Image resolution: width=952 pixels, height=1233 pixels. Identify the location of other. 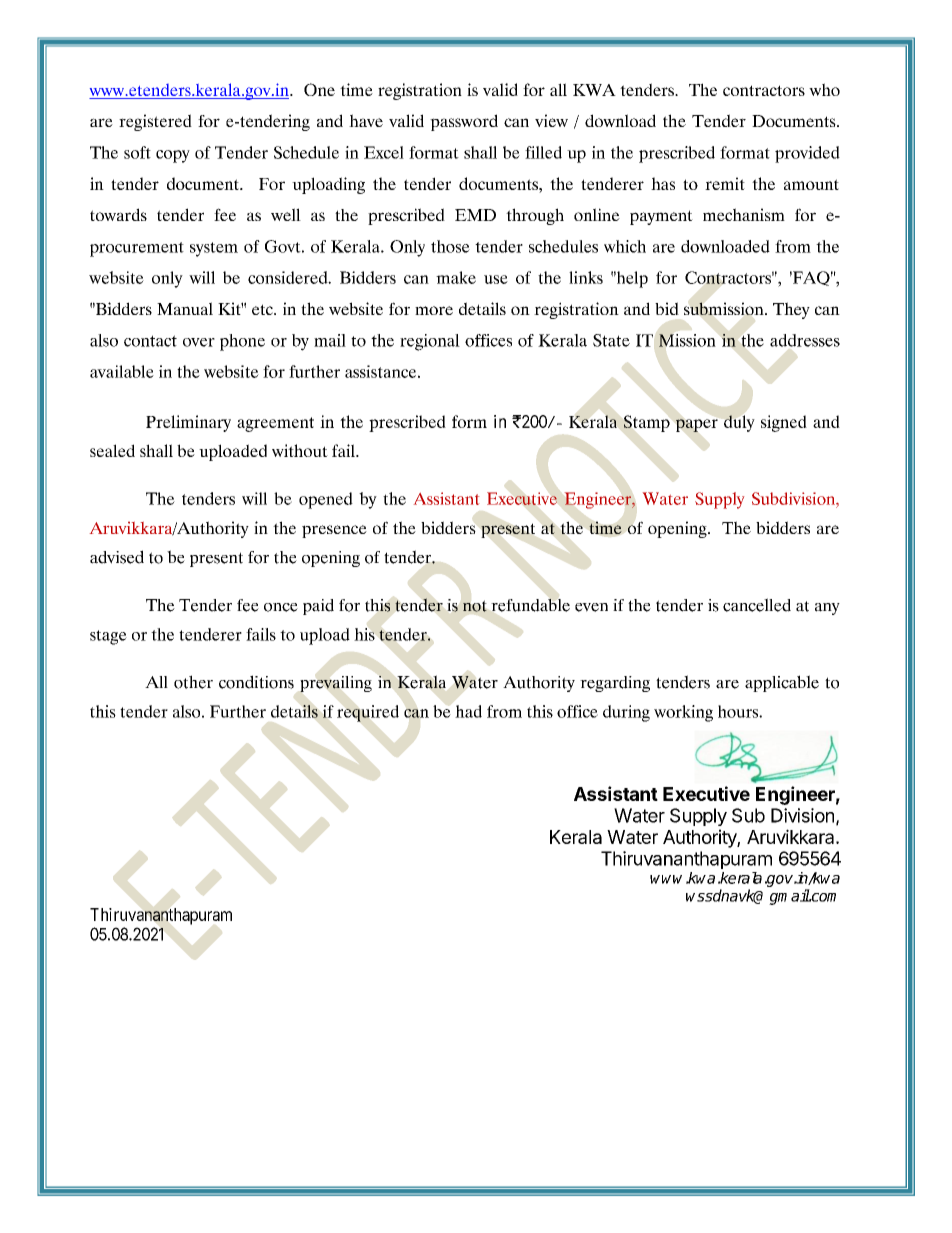
(193, 682).
